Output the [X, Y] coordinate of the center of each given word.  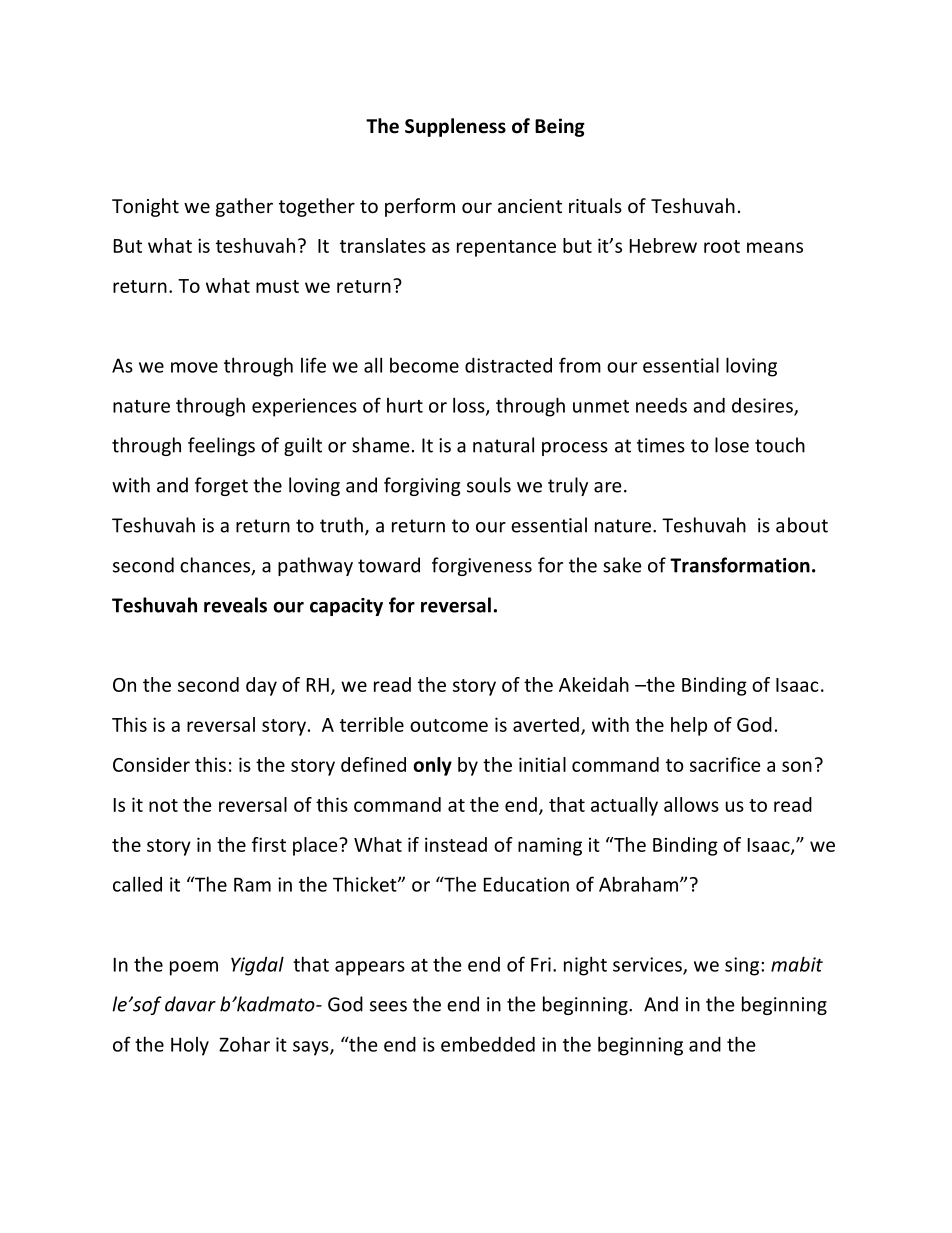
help [689, 726]
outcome [449, 725]
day [261, 686]
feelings [221, 446]
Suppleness [455, 127]
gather [244, 207]
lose [732, 445]
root [722, 246]
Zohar [244, 1044]
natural [503, 445]
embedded [488, 1044]
